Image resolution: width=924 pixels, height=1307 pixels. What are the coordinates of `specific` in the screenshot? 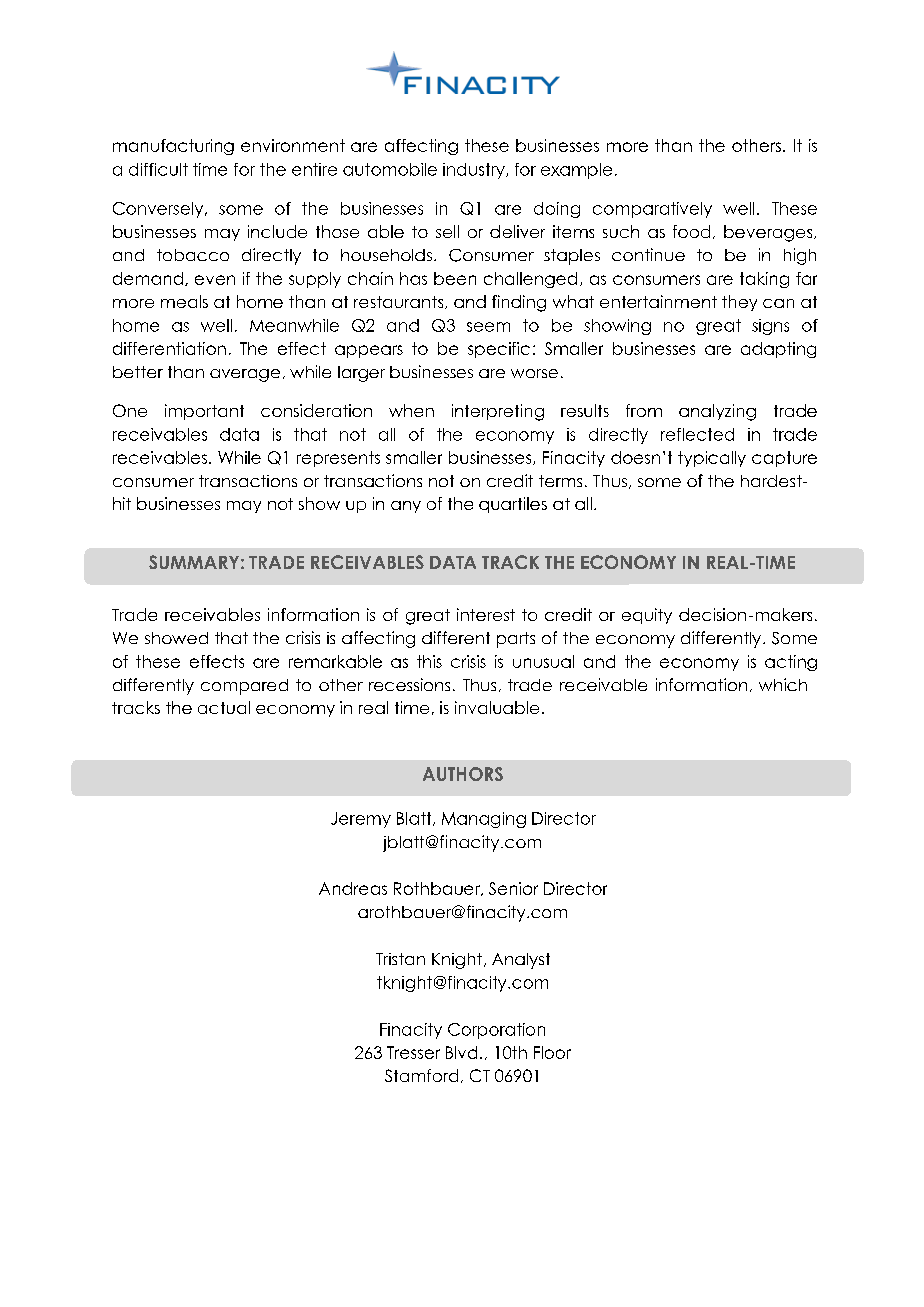 It's located at (499, 350).
